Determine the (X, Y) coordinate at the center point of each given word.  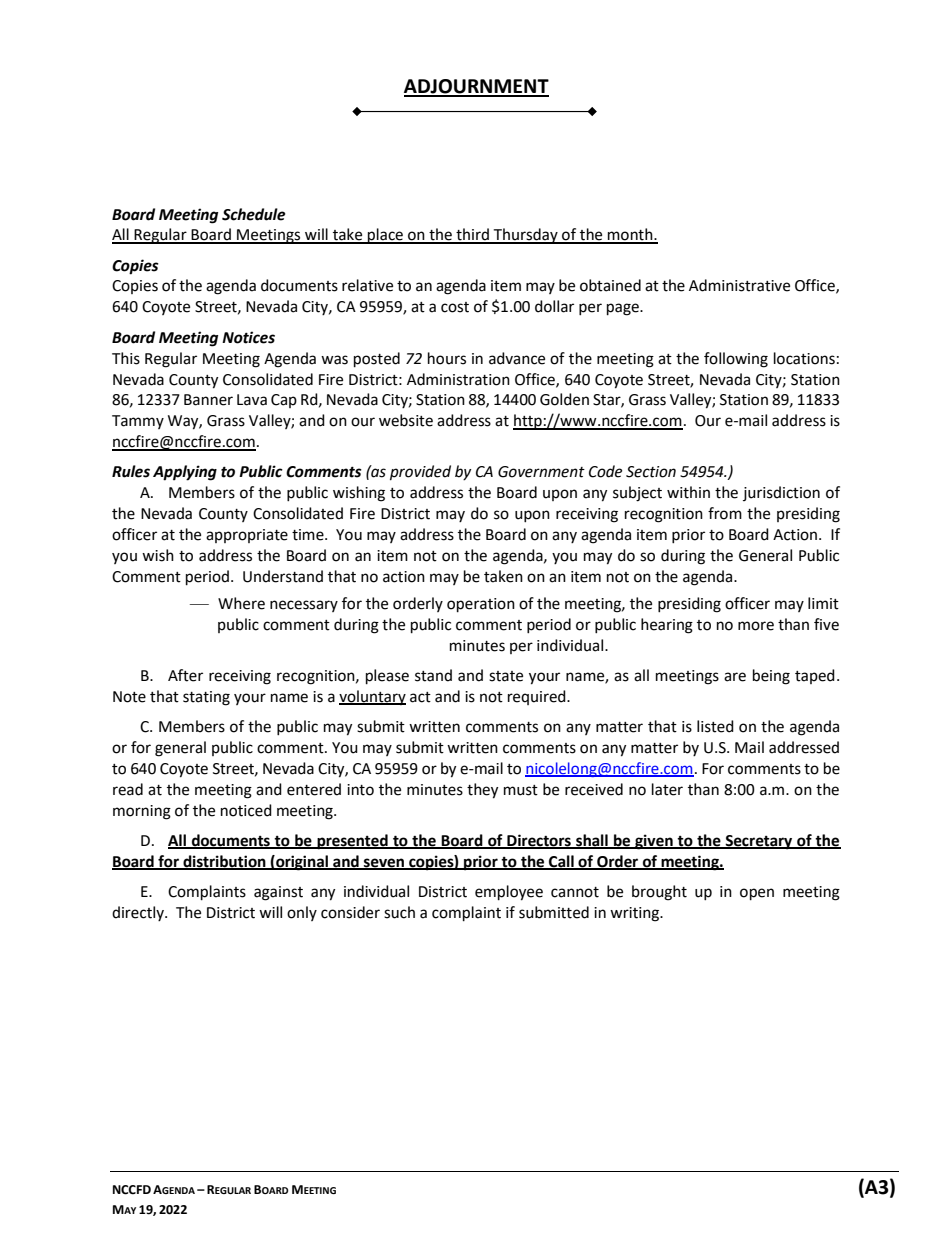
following (736, 360)
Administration (458, 379)
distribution (224, 862)
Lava (252, 400)
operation (481, 605)
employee (509, 893)
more (756, 626)
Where (241, 603)
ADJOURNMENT (476, 87)
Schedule (254, 214)
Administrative (739, 285)
